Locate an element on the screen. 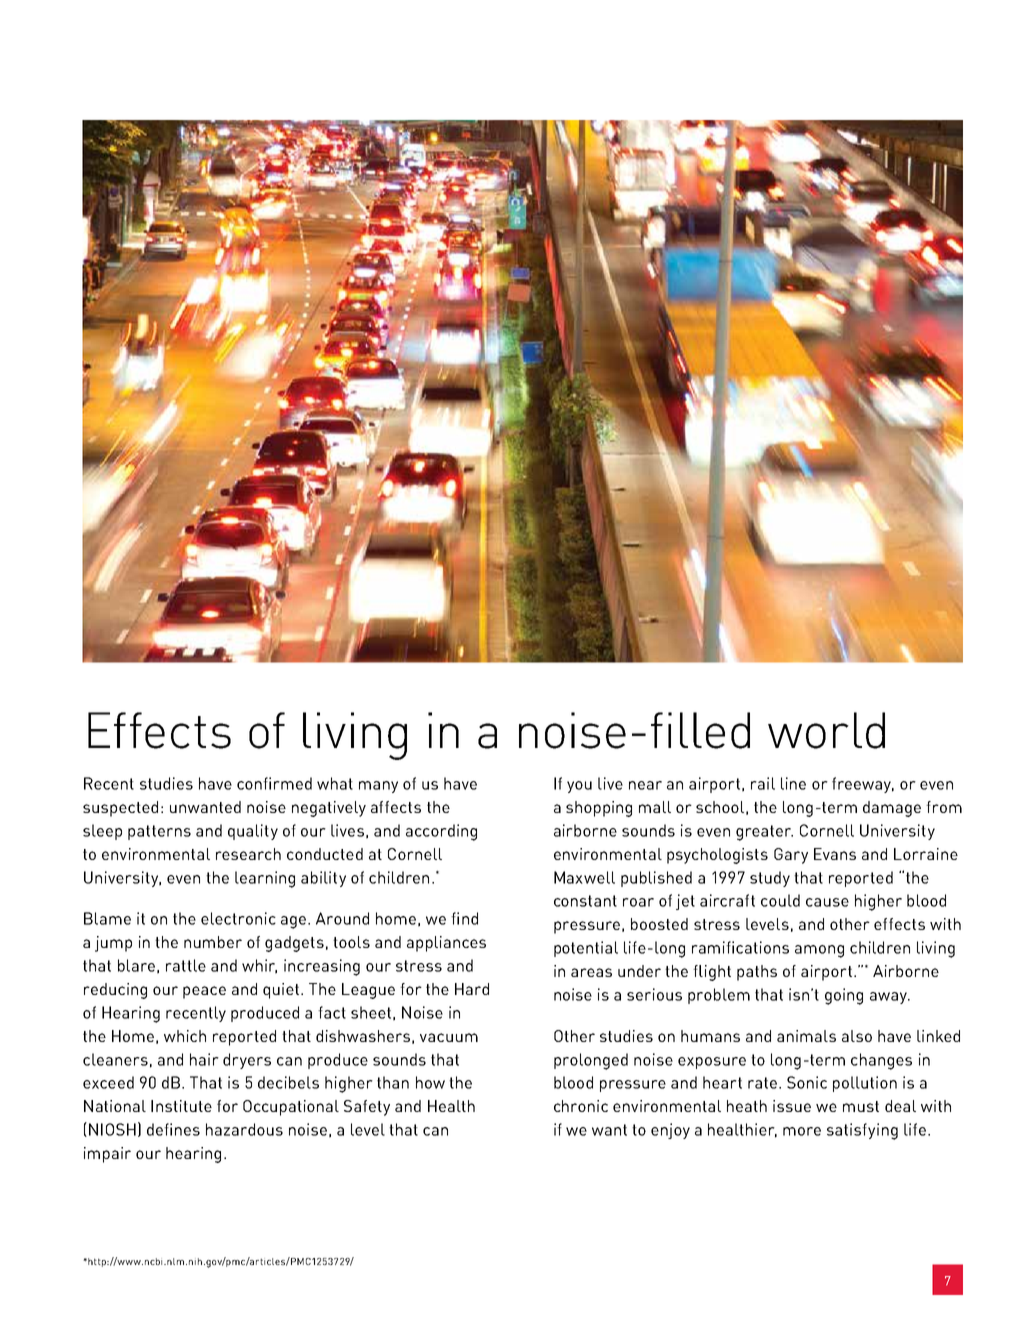  enjoy is located at coordinates (670, 1131).
